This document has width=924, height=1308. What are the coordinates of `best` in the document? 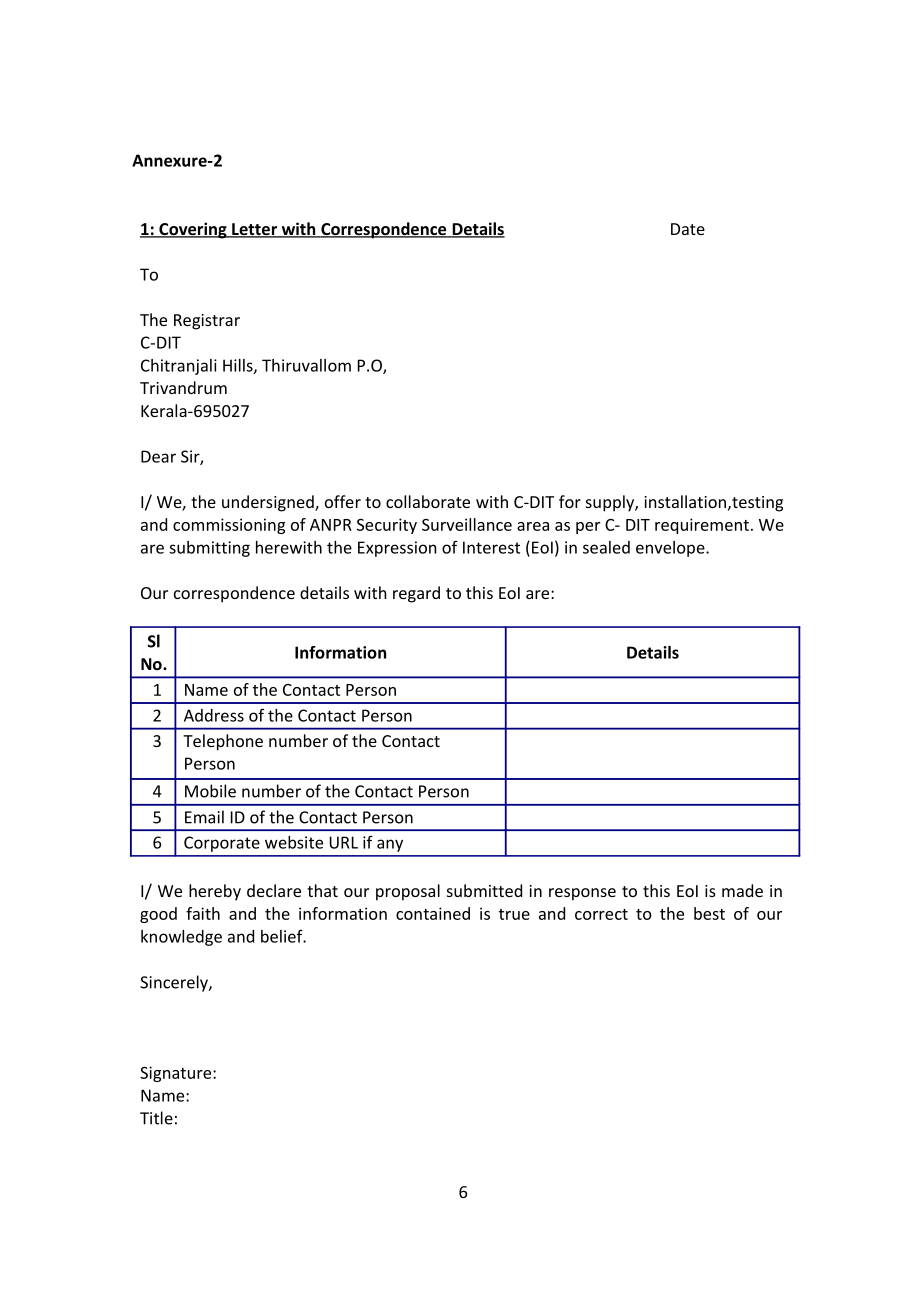 It's located at (709, 913).
